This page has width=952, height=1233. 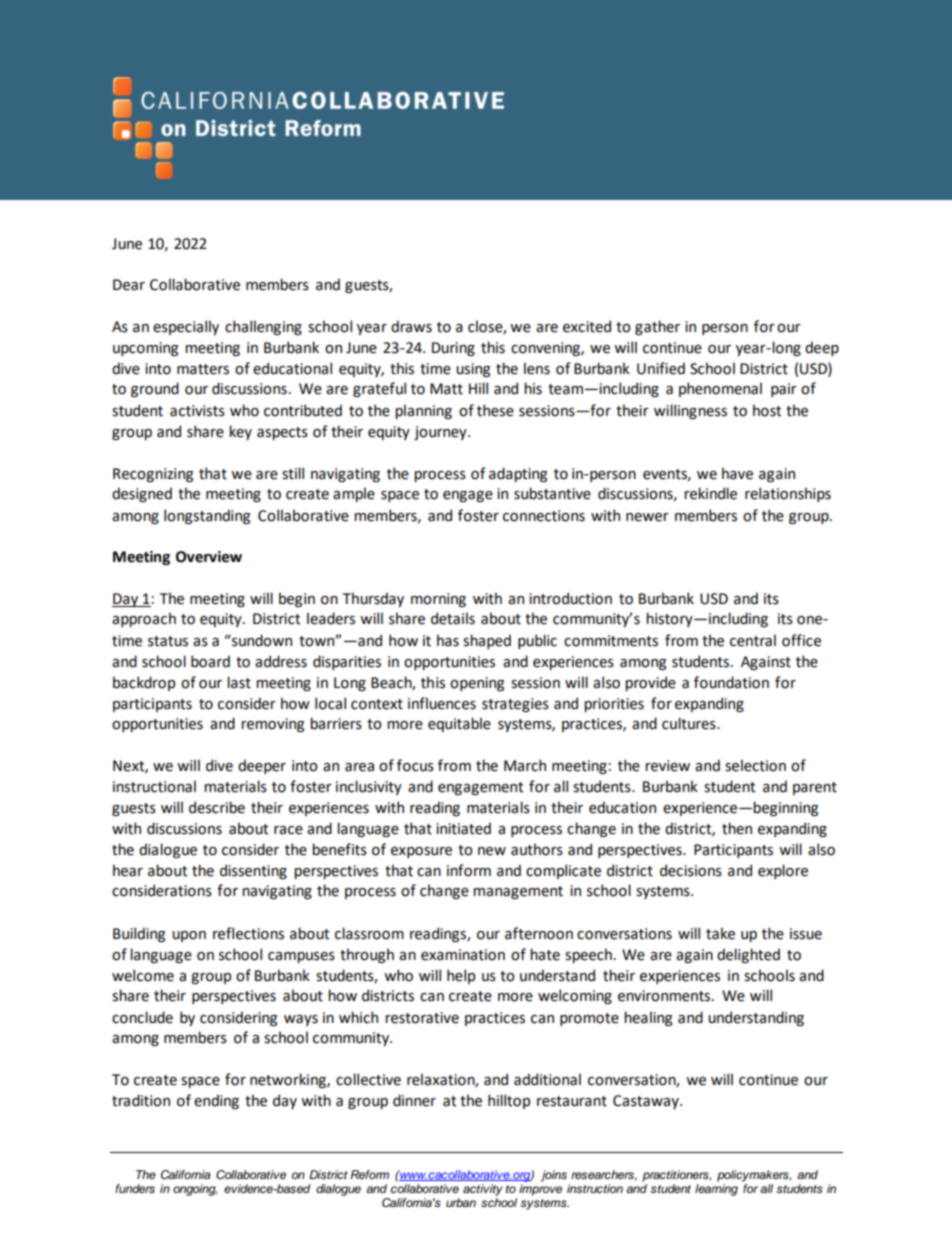 I want to click on upon, so click(x=189, y=936).
